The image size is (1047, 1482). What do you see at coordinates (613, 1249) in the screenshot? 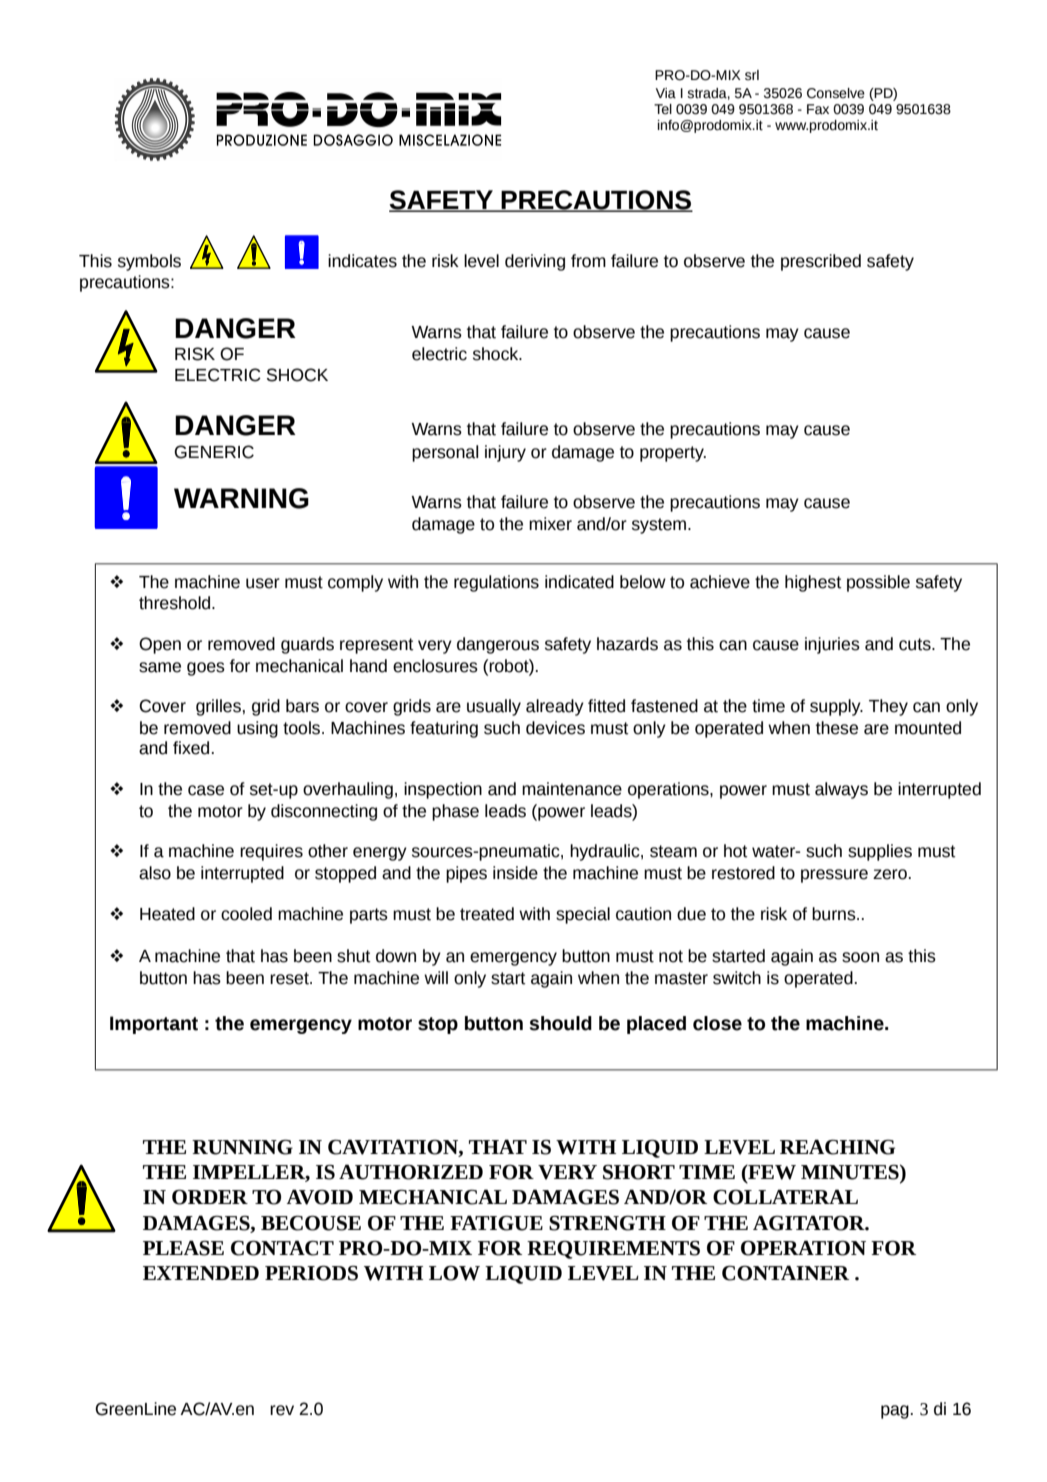
I see `REQUIREMENTS` at bounding box center [613, 1249].
